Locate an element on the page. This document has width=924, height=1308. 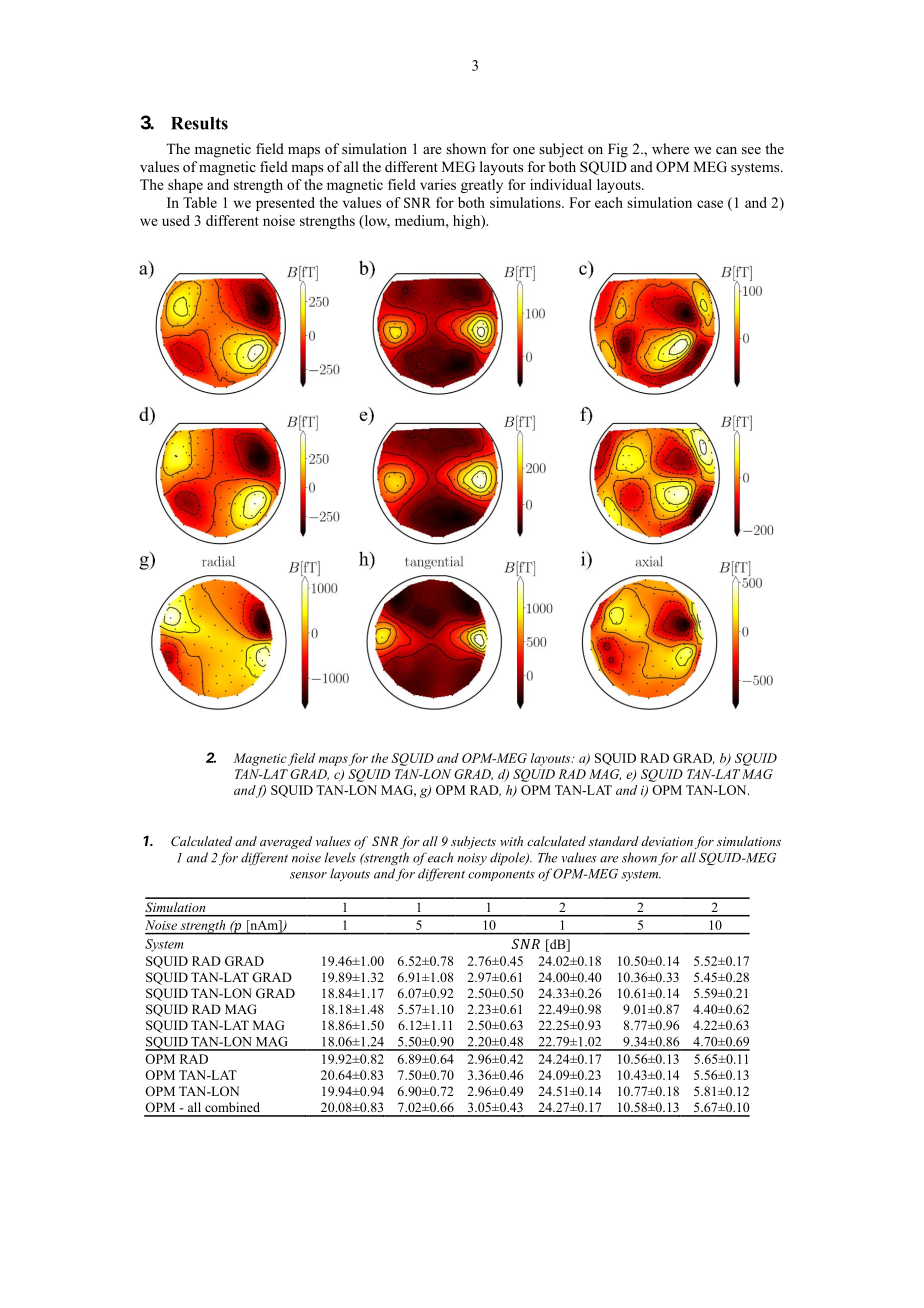
individual is located at coordinates (561, 184).
